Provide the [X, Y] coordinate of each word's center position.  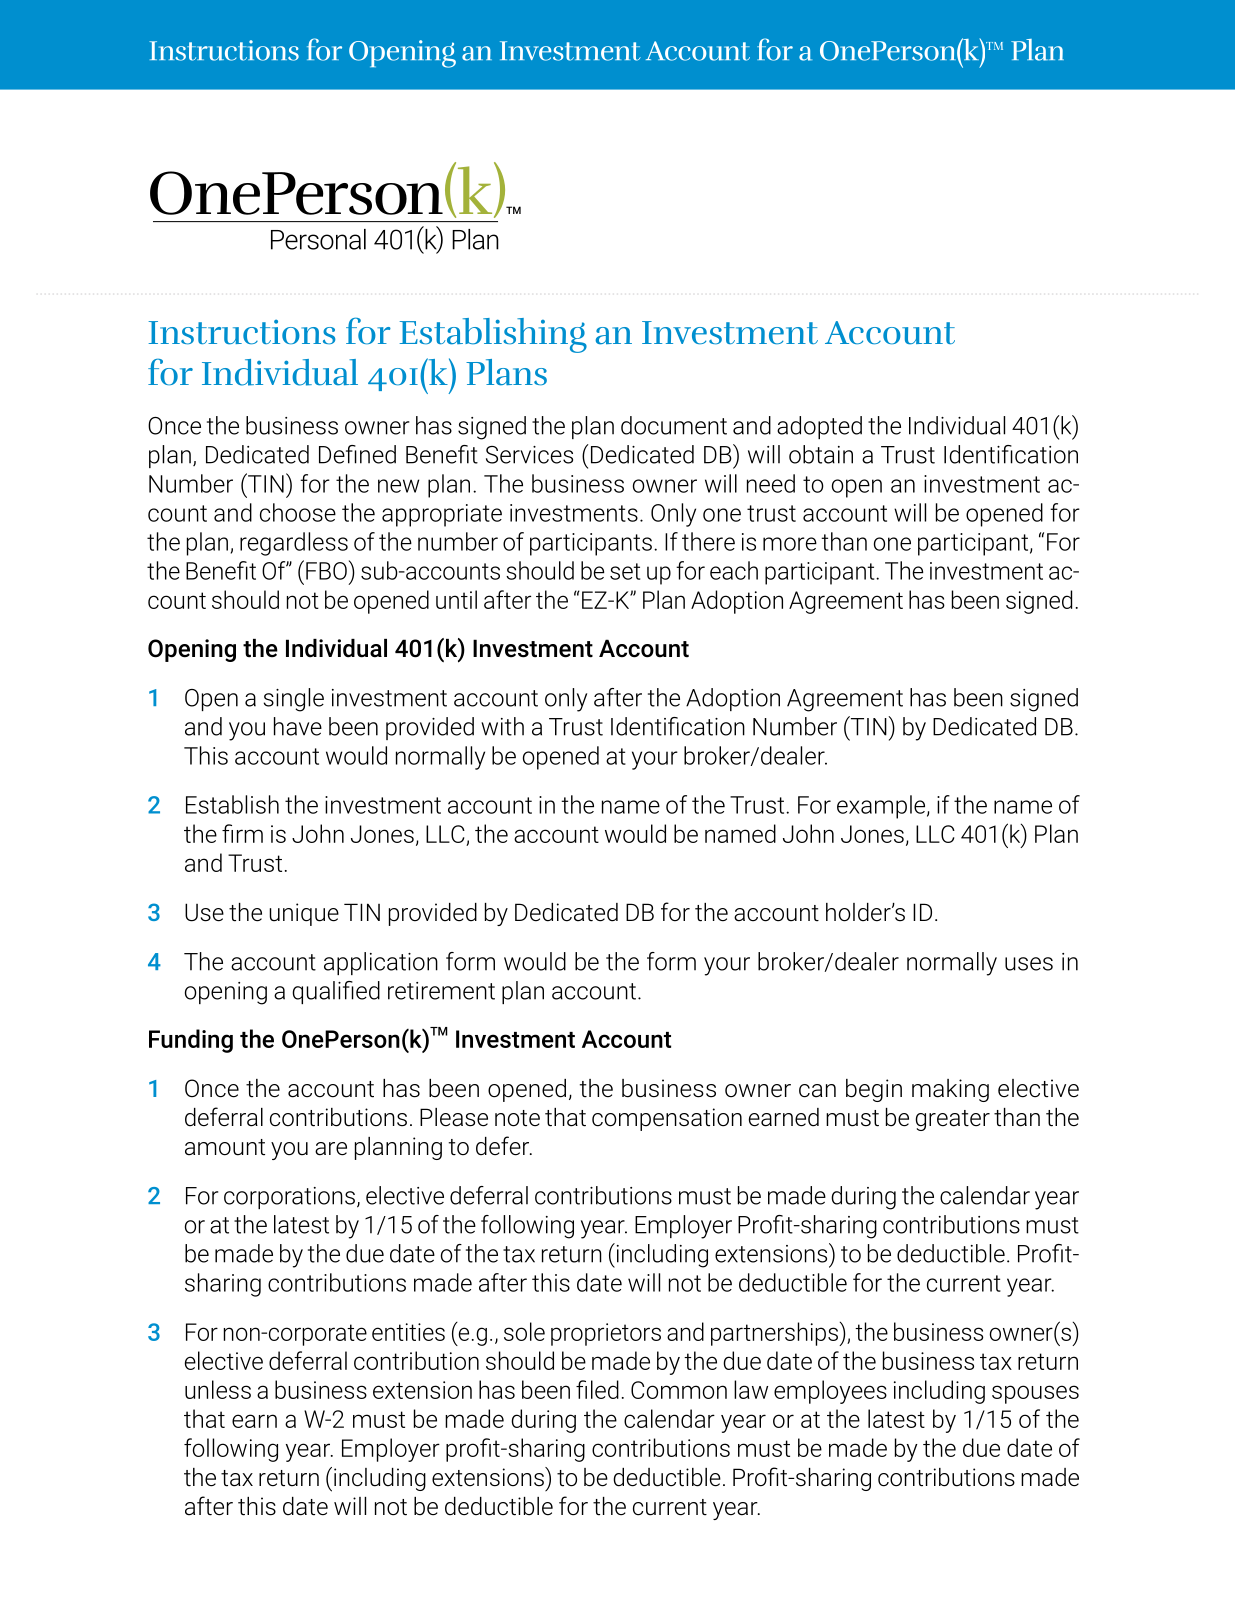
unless [218, 1389]
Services [529, 455]
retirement [441, 991]
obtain [821, 454]
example [882, 807]
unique [304, 914]
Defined [357, 454]
